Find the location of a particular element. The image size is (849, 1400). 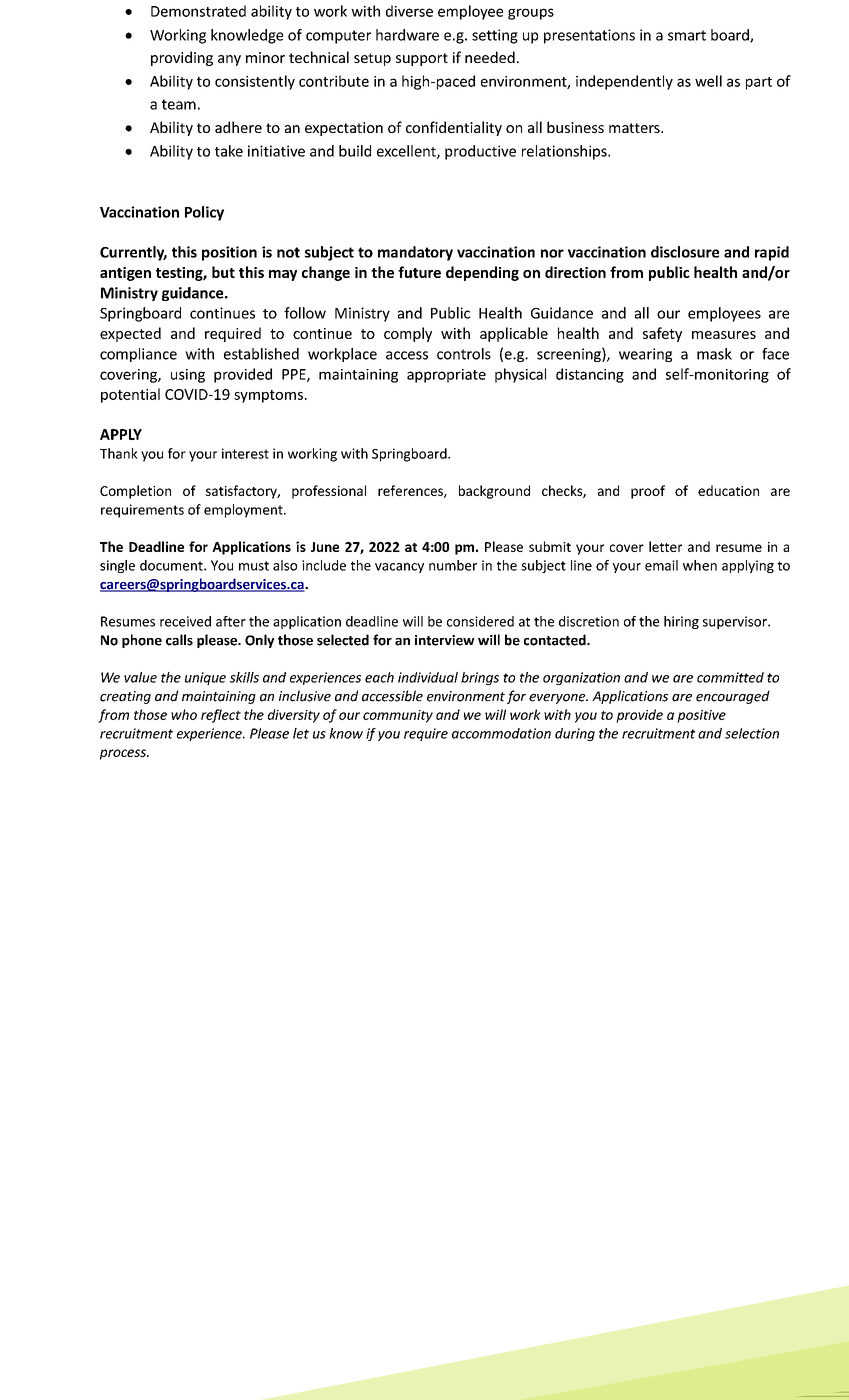

smart is located at coordinates (687, 35).
